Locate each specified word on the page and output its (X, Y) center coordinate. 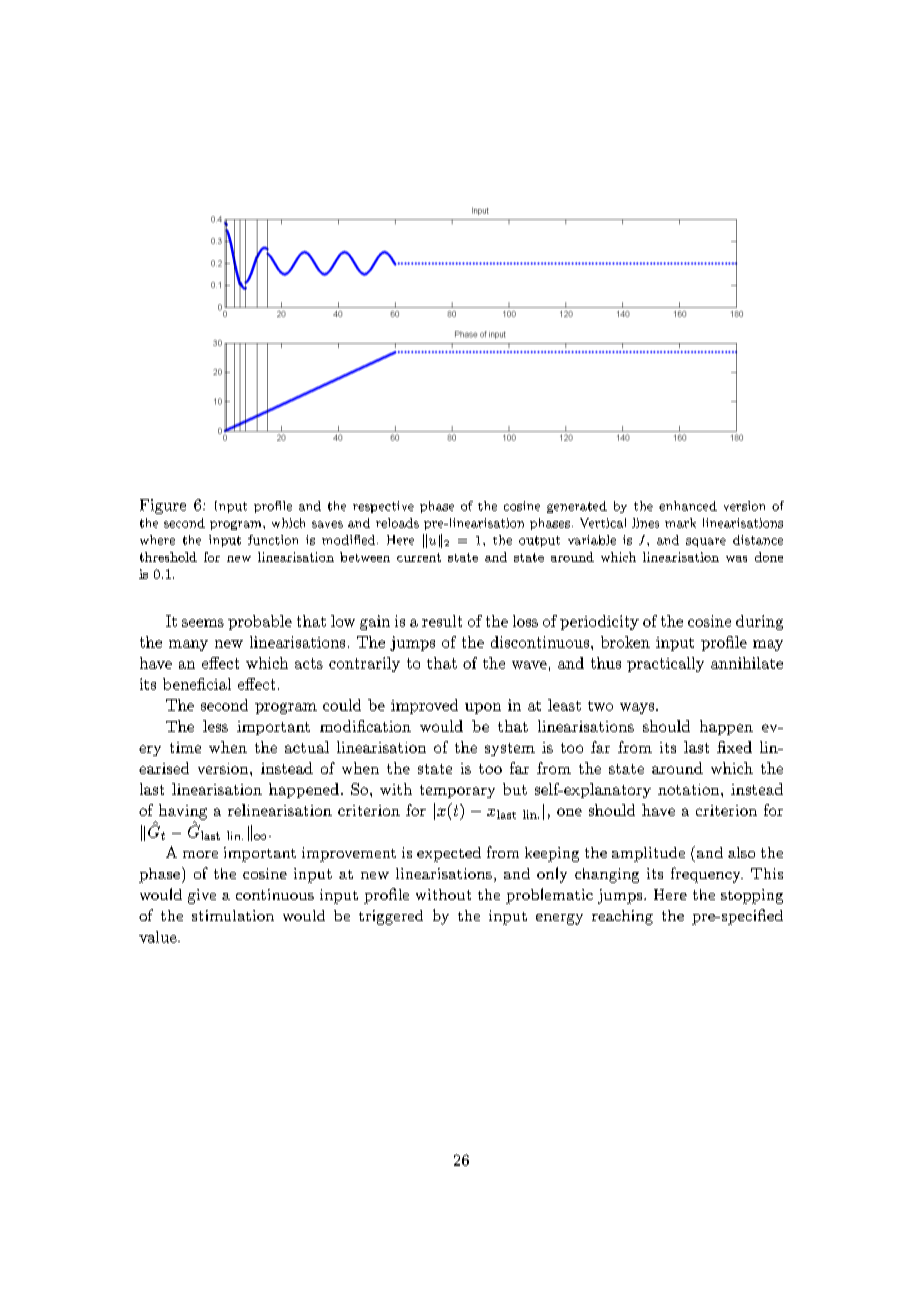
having (183, 813)
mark (680, 523)
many (188, 645)
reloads (397, 523)
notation (688, 789)
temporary (457, 791)
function (273, 540)
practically (665, 664)
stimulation (233, 915)
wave (529, 665)
